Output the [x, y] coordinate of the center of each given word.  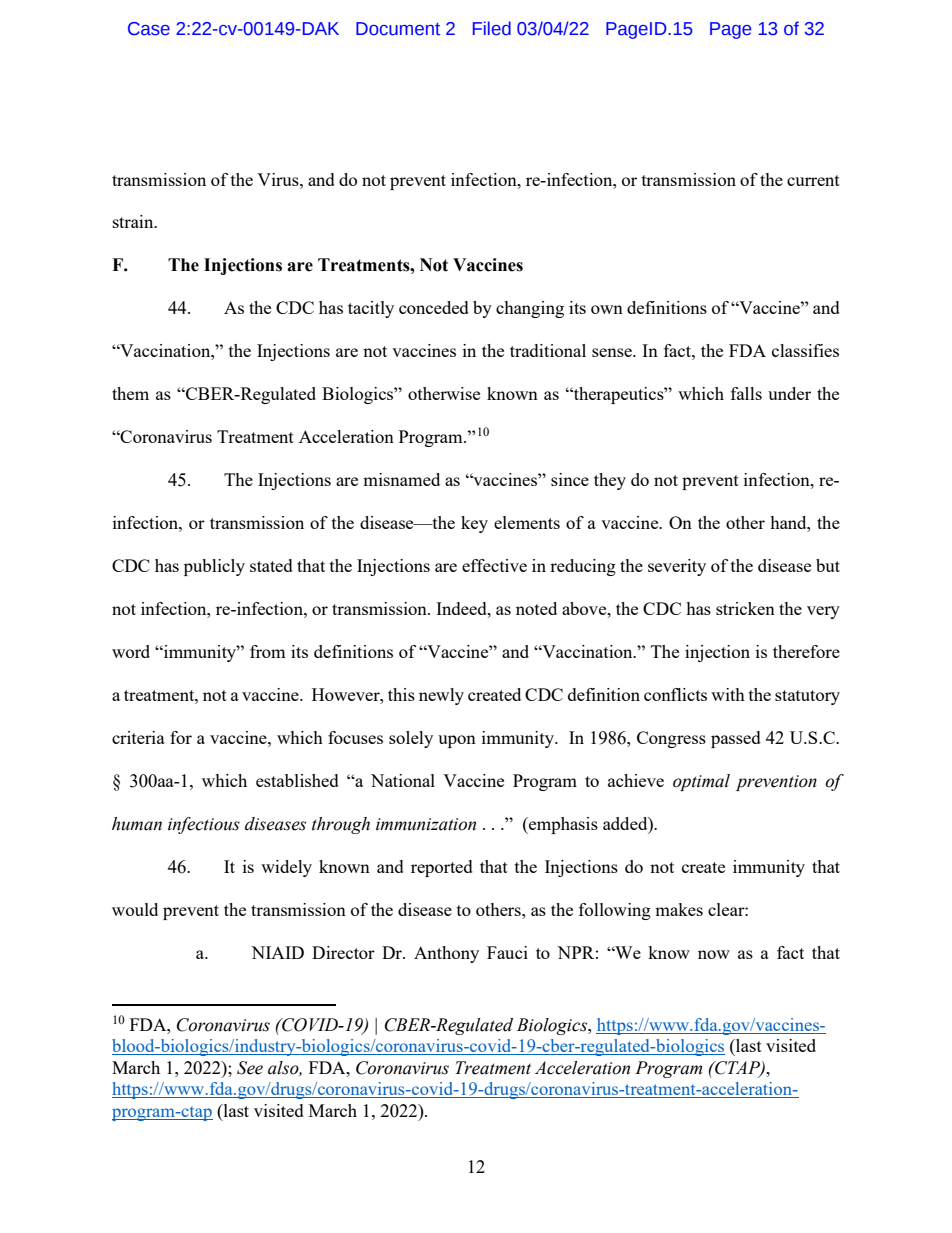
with [728, 694]
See [250, 1068]
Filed [492, 28]
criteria [138, 737]
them [130, 393]
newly [441, 696]
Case [149, 29]
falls [746, 393]
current [813, 180]
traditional [548, 350]
